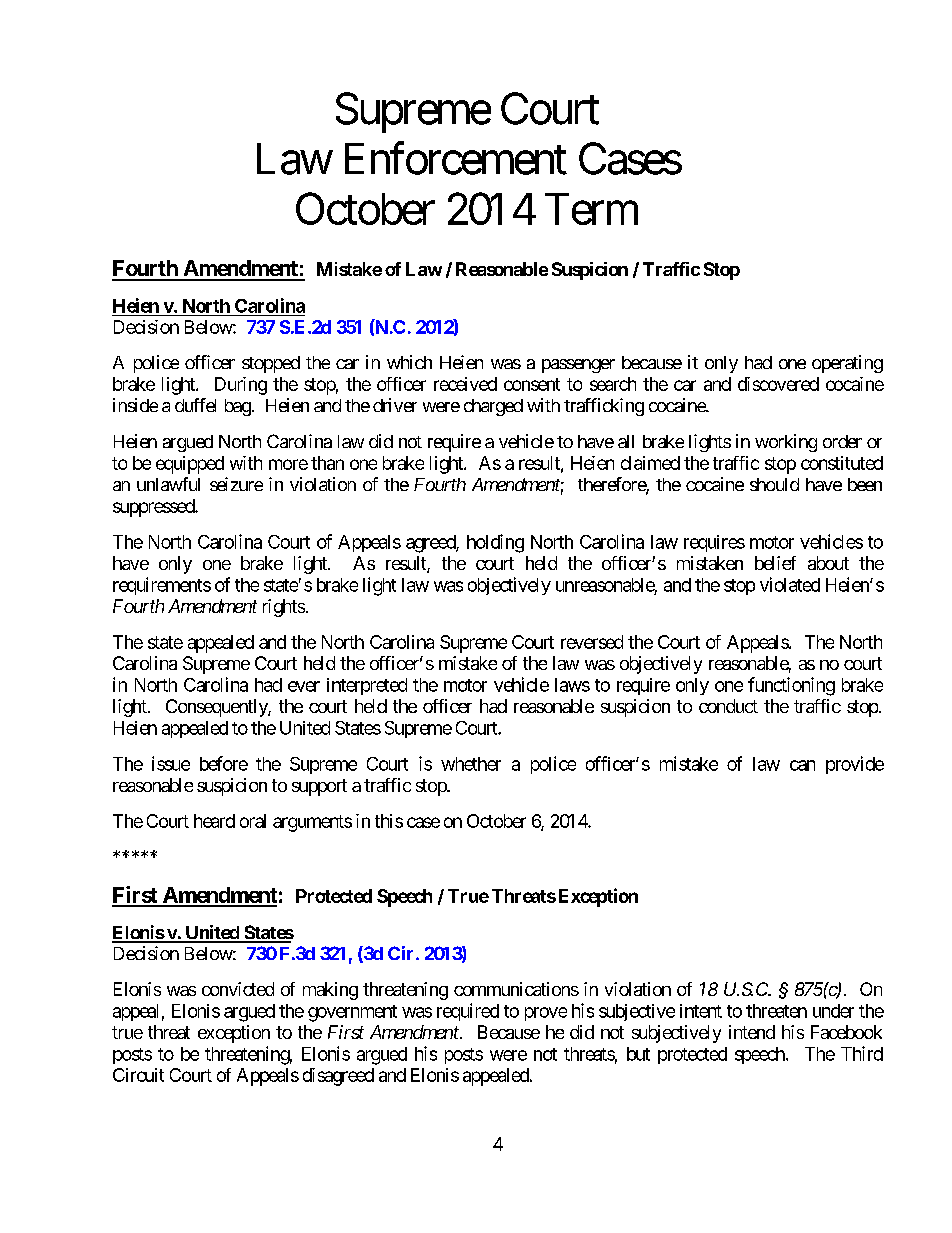  I want to click on operating, so click(847, 364).
